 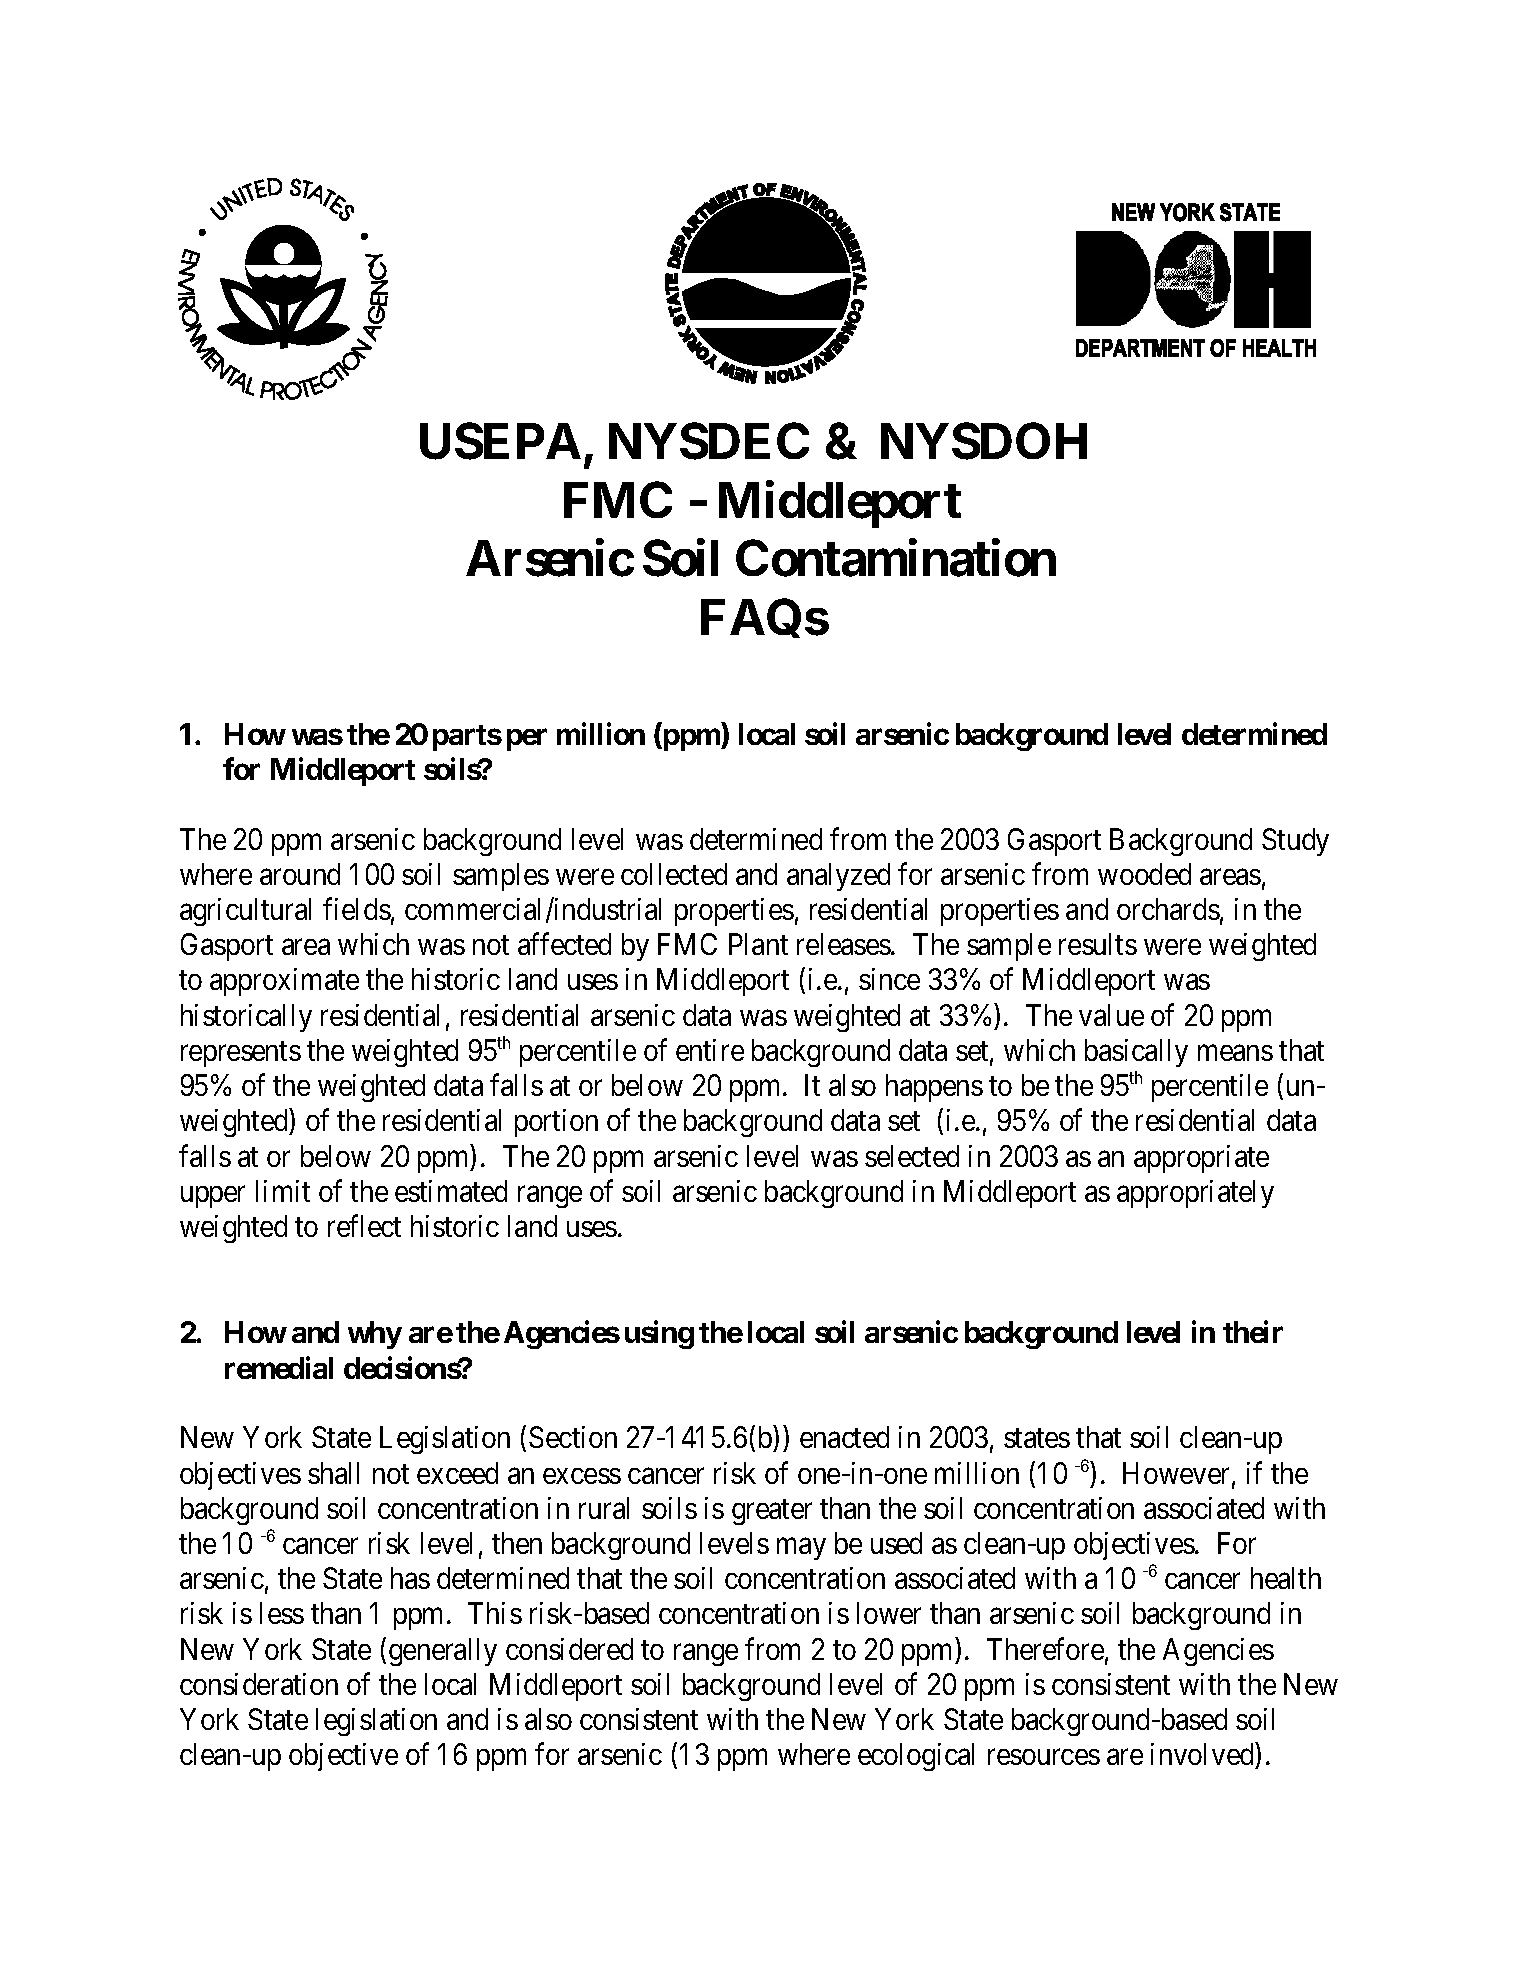 I want to click on Plant, so click(x=758, y=944).
